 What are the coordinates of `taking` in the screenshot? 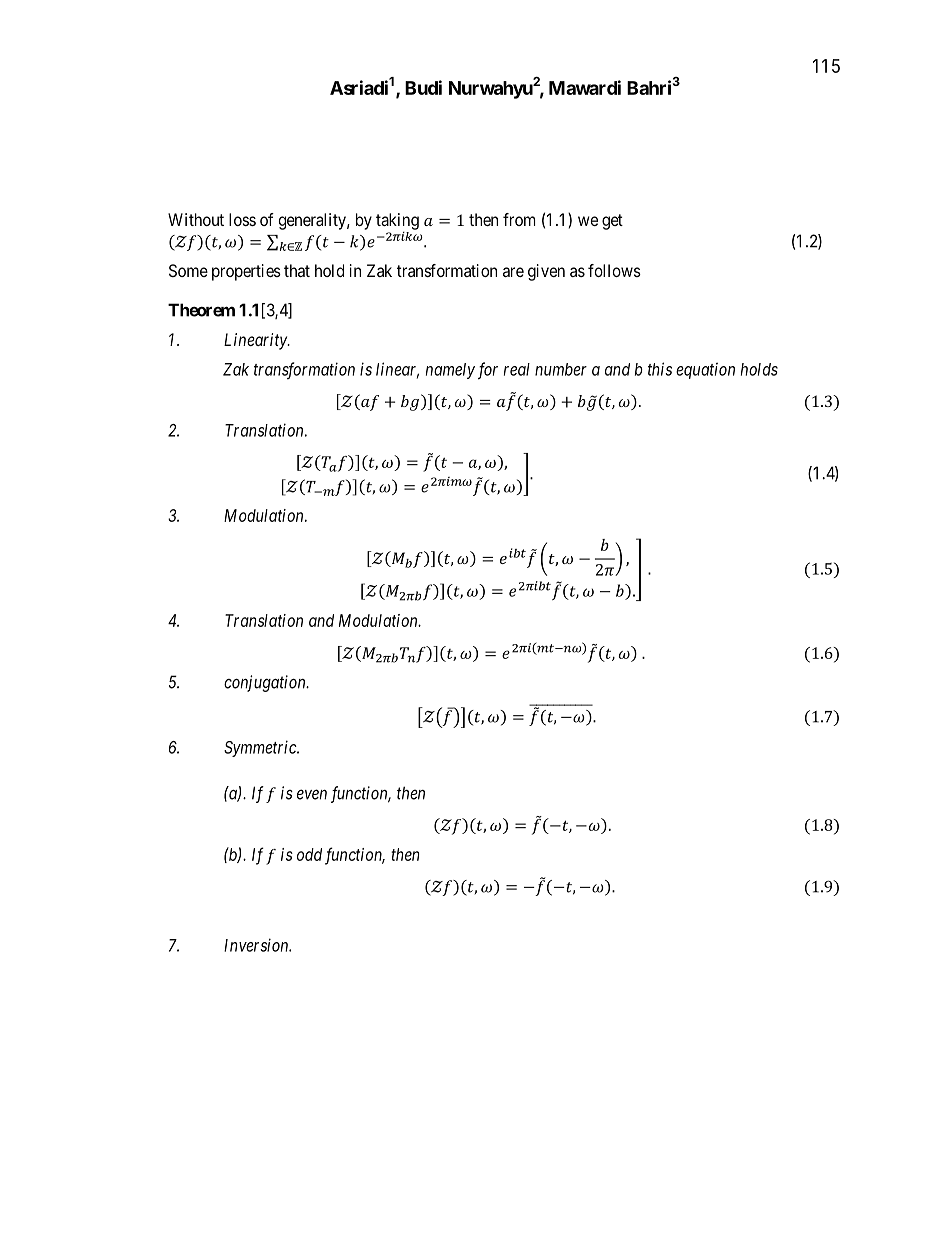 It's located at (397, 221).
